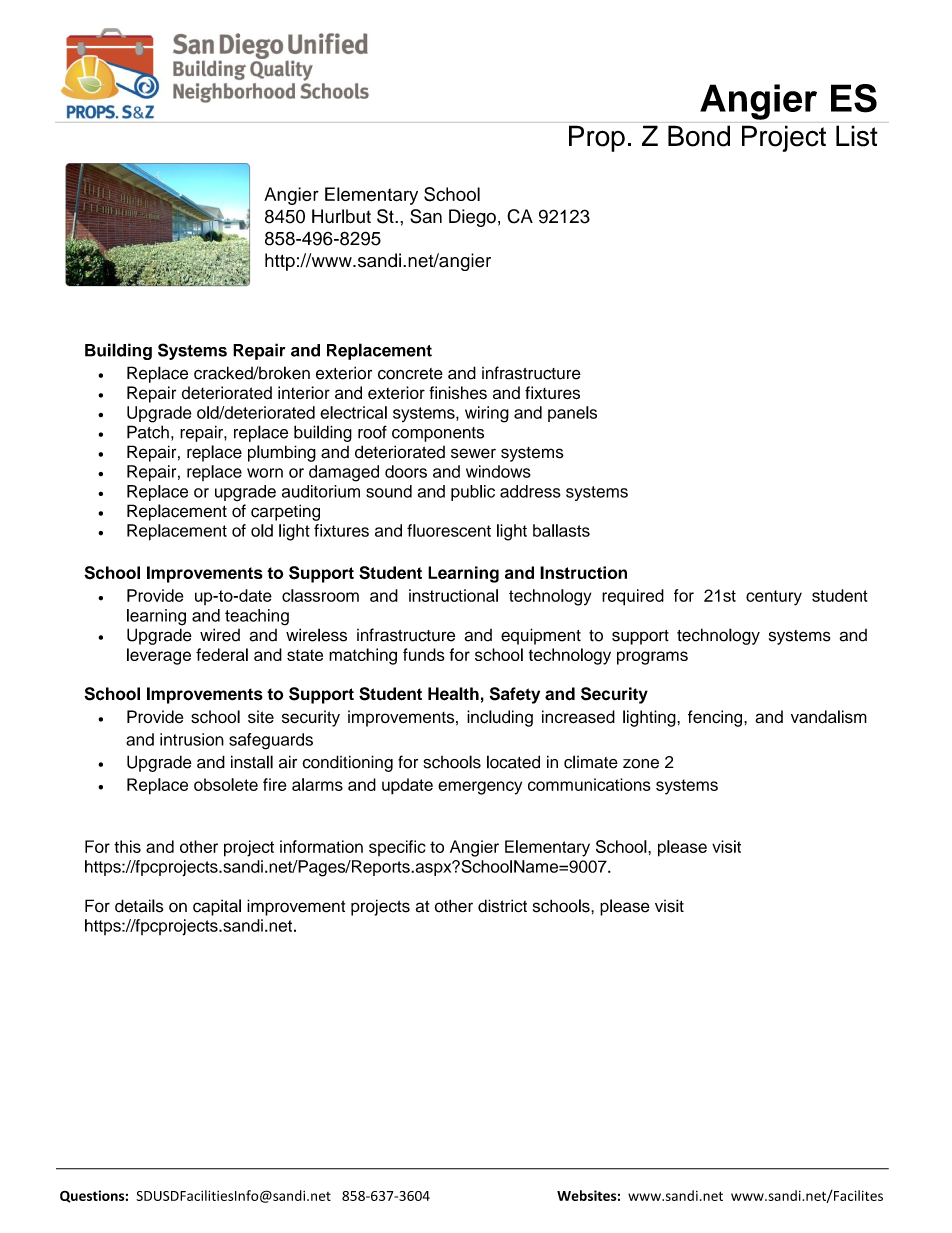 Image resolution: width=952 pixels, height=1233 pixels. Describe the element at coordinates (410, 374) in the document. I see `concrete` at that location.
